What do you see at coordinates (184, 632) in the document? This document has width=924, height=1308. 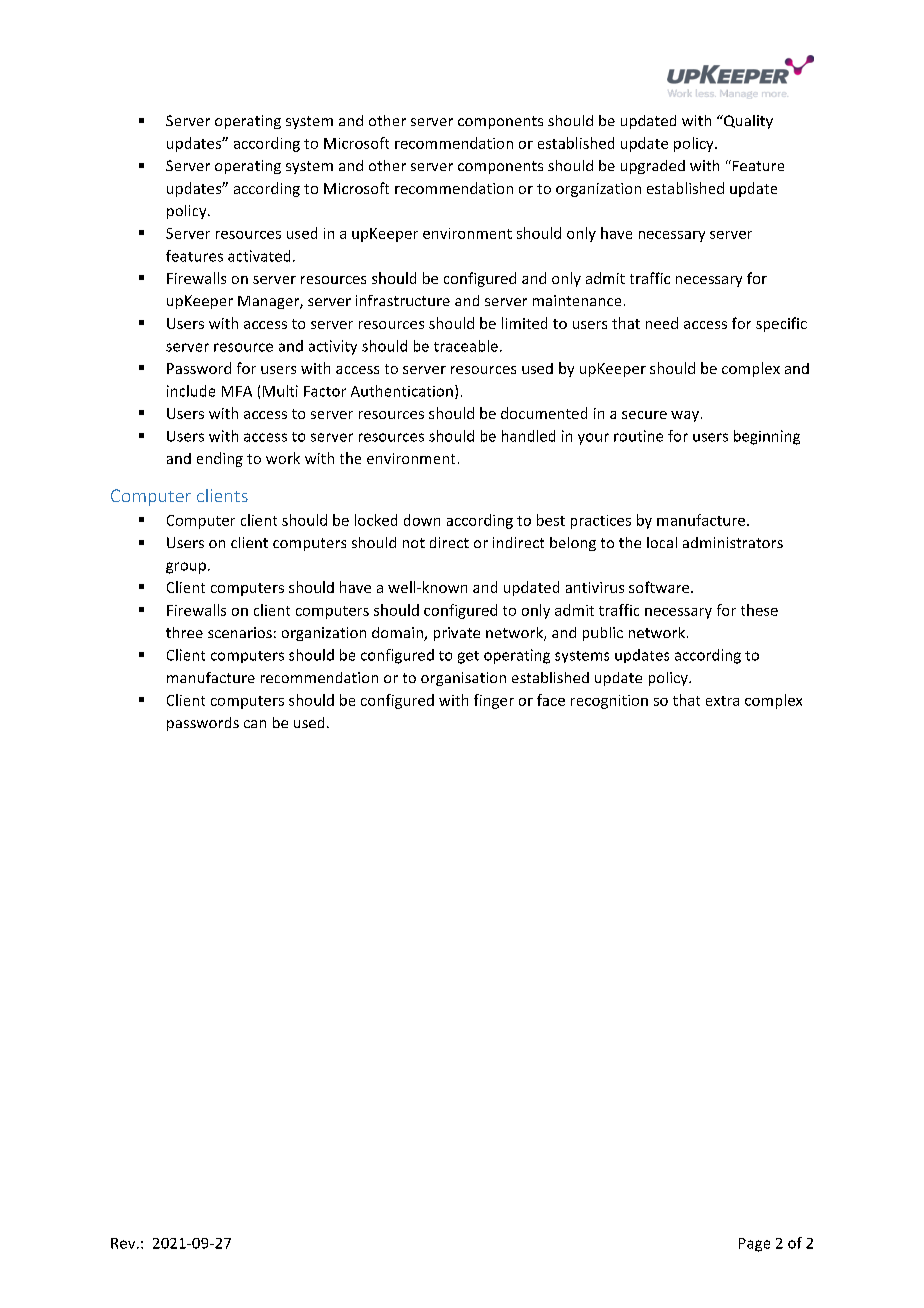 I see `three` at bounding box center [184, 632].
